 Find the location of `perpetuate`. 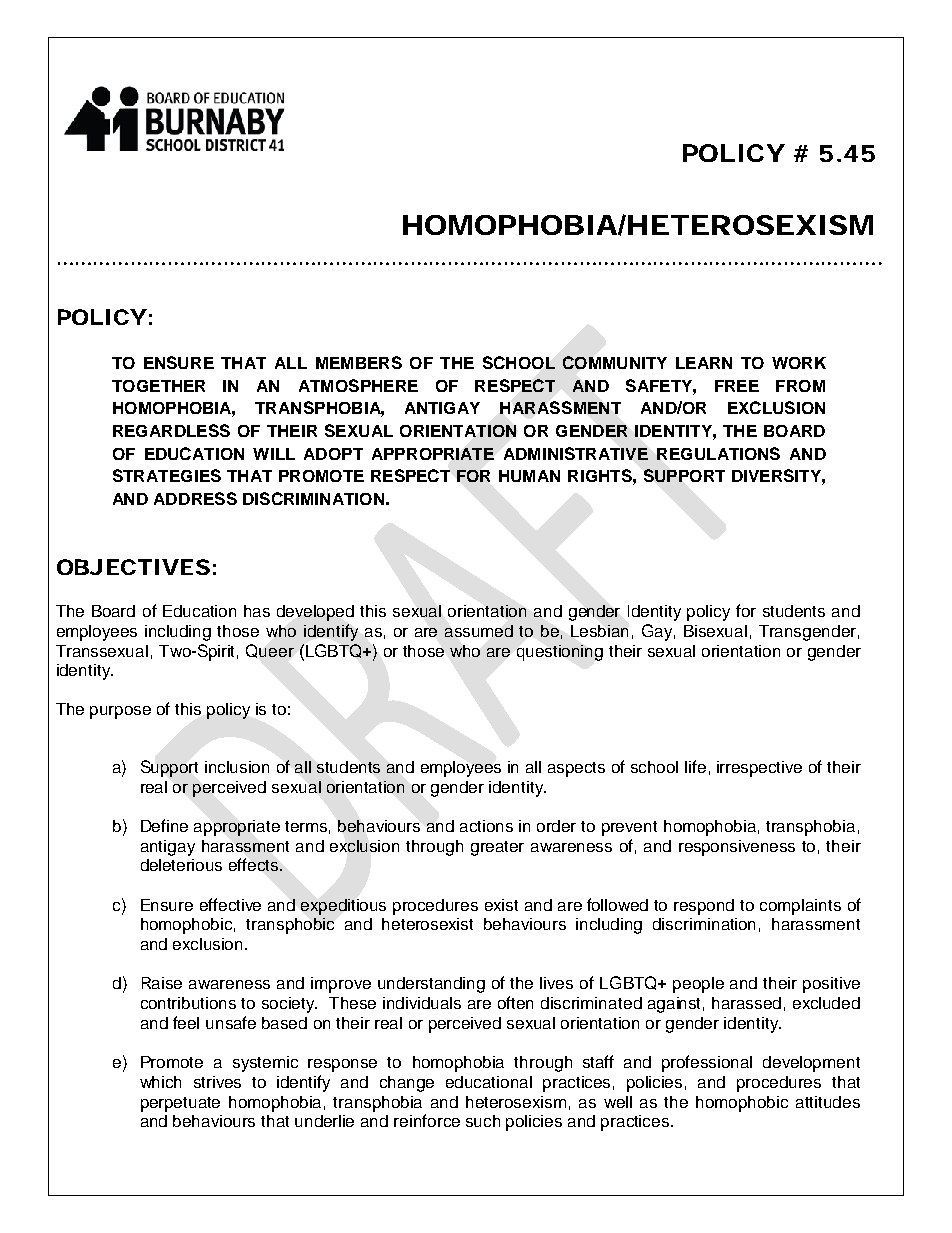

perpetuate is located at coordinates (180, 1104).
